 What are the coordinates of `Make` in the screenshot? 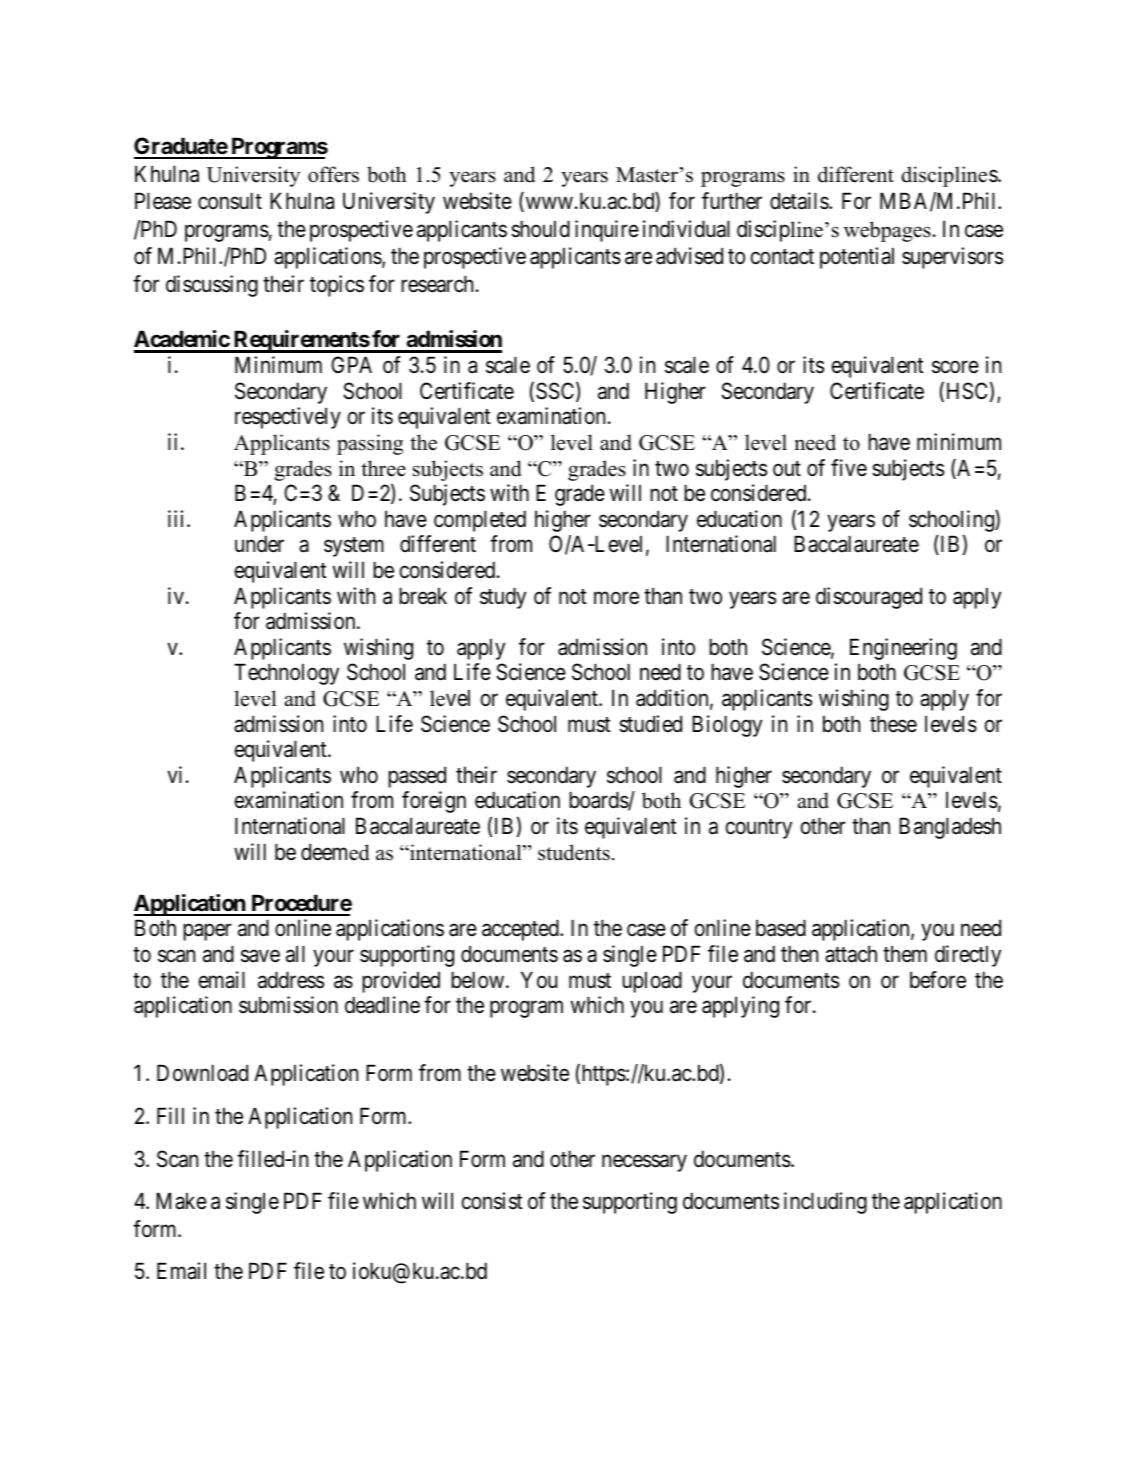 It's located at (181, 1201).
